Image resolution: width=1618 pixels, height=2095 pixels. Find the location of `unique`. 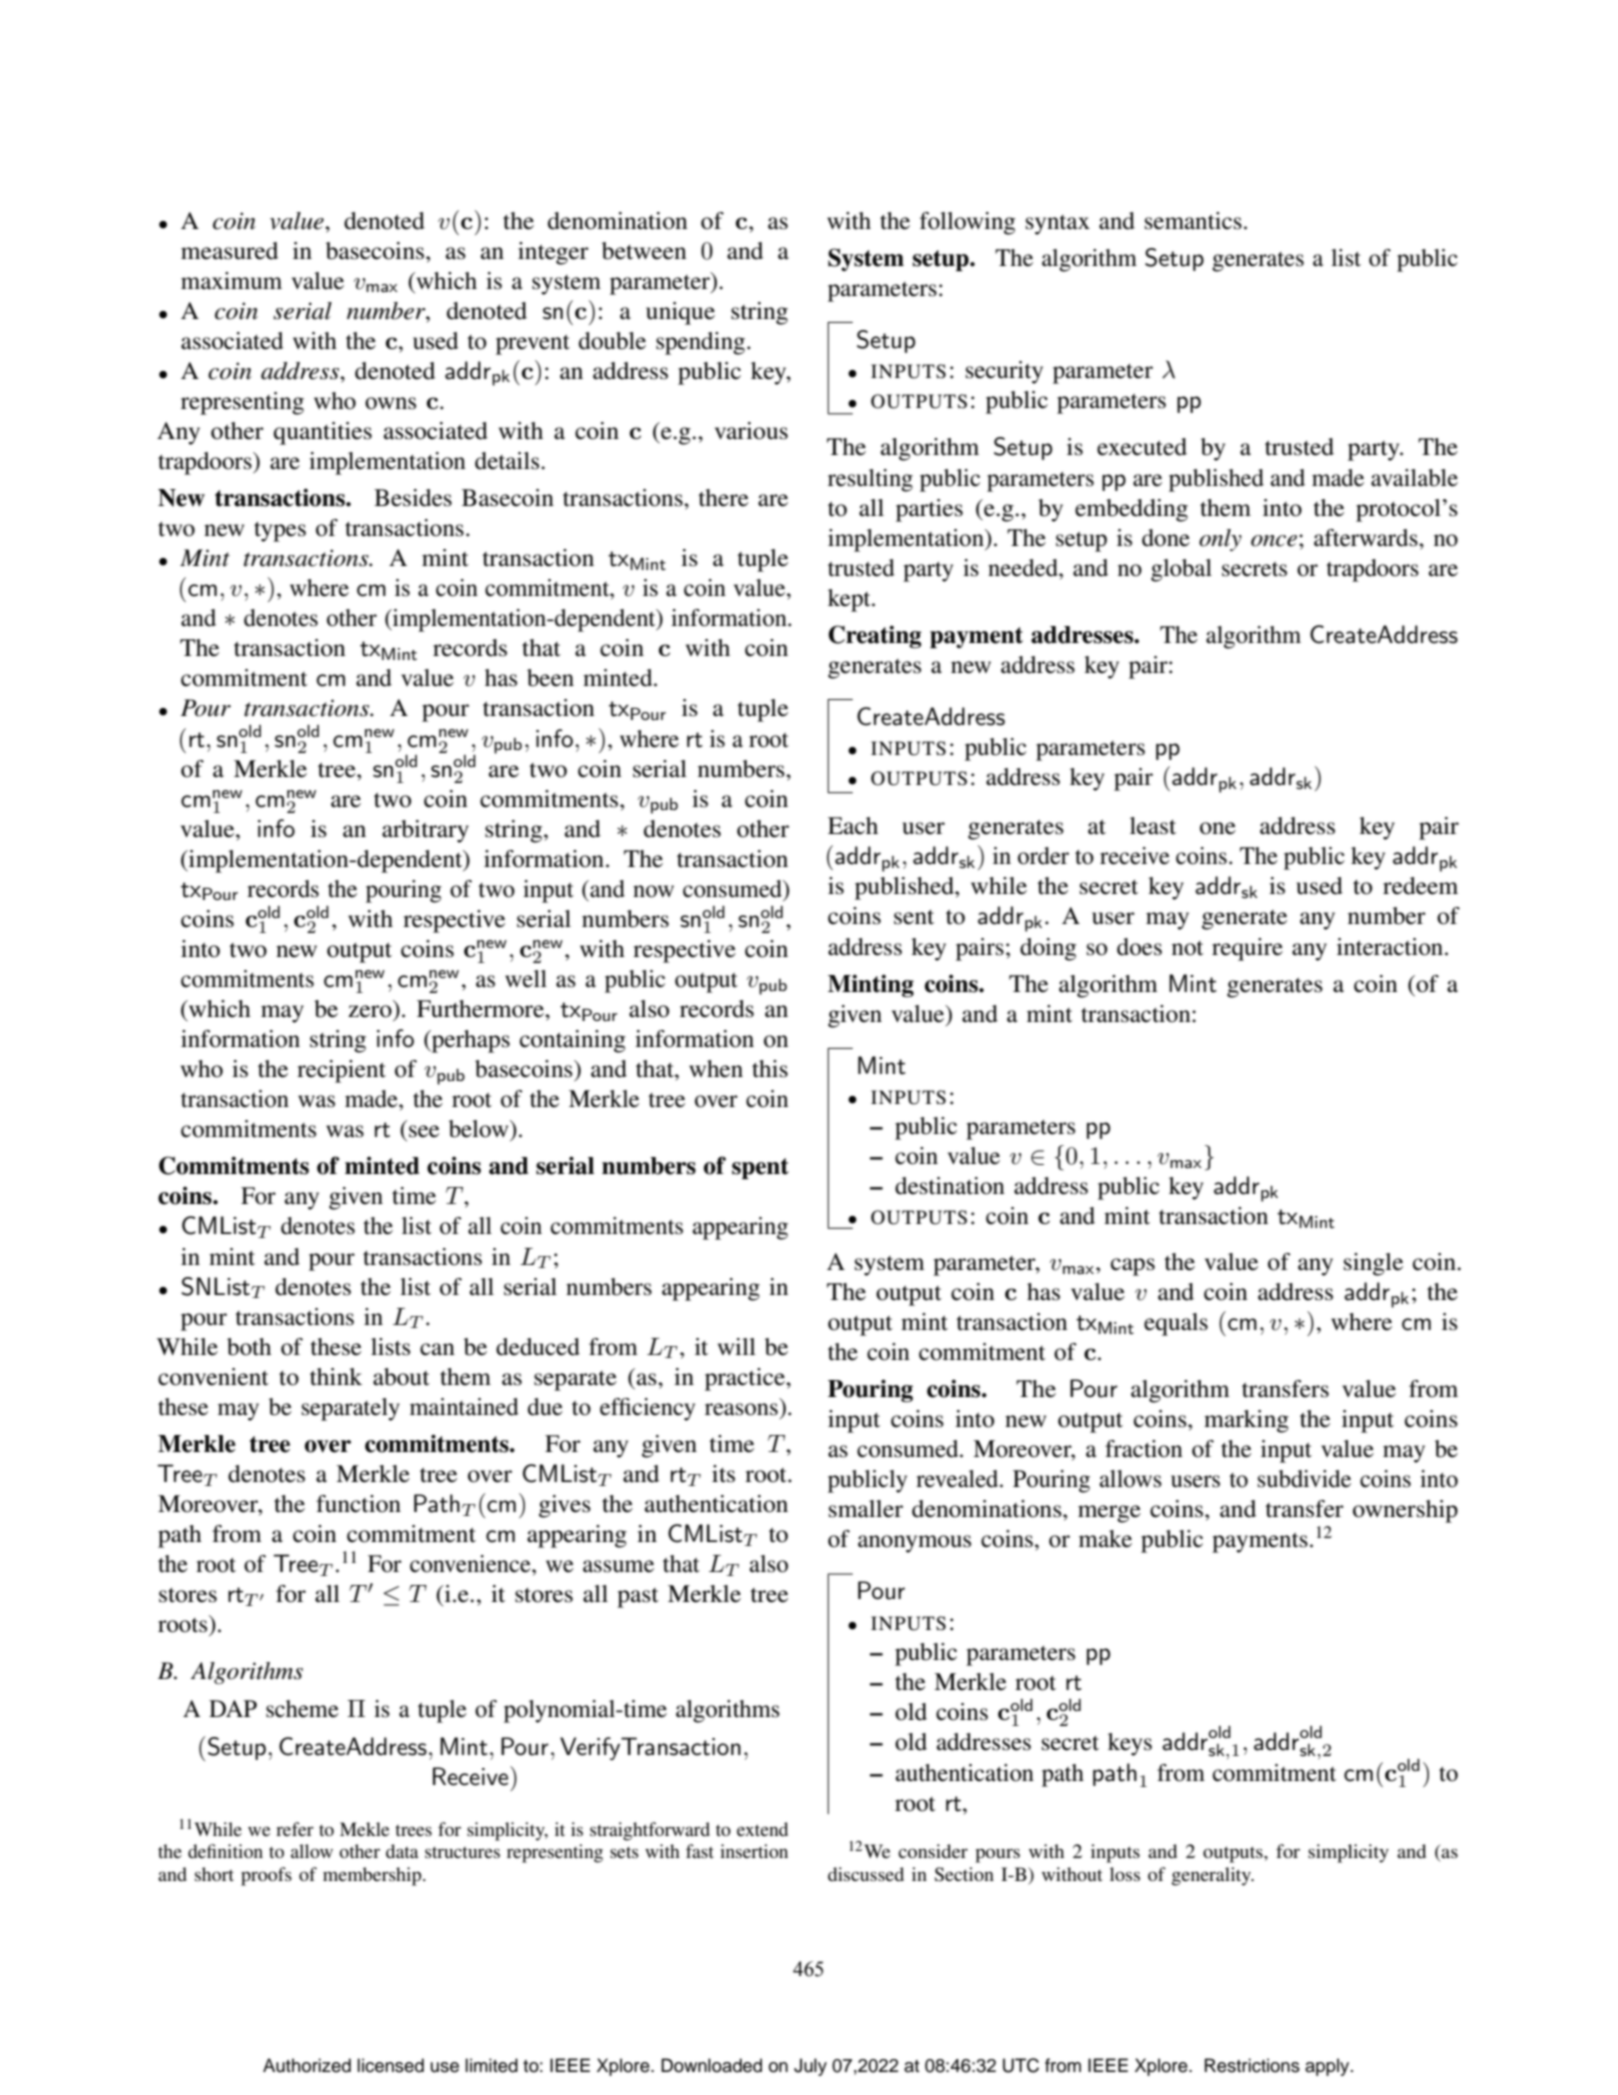

unique is located at coordinates (680, 313).
